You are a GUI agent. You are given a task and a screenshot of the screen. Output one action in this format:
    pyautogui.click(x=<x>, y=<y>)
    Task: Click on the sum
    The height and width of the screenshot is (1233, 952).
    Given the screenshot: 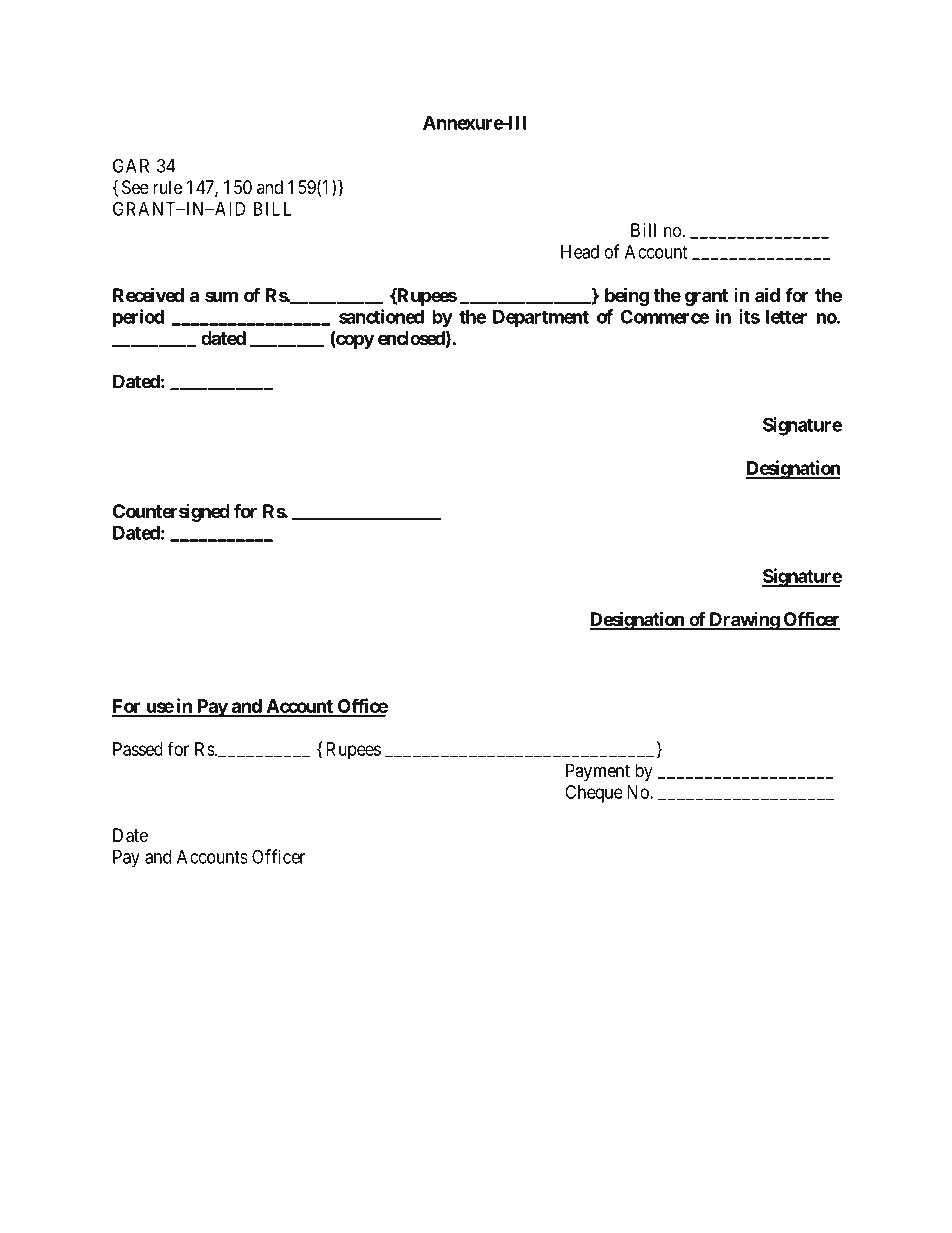 What is the action you would take?
    pyautogui.click(x=221, y=296)
